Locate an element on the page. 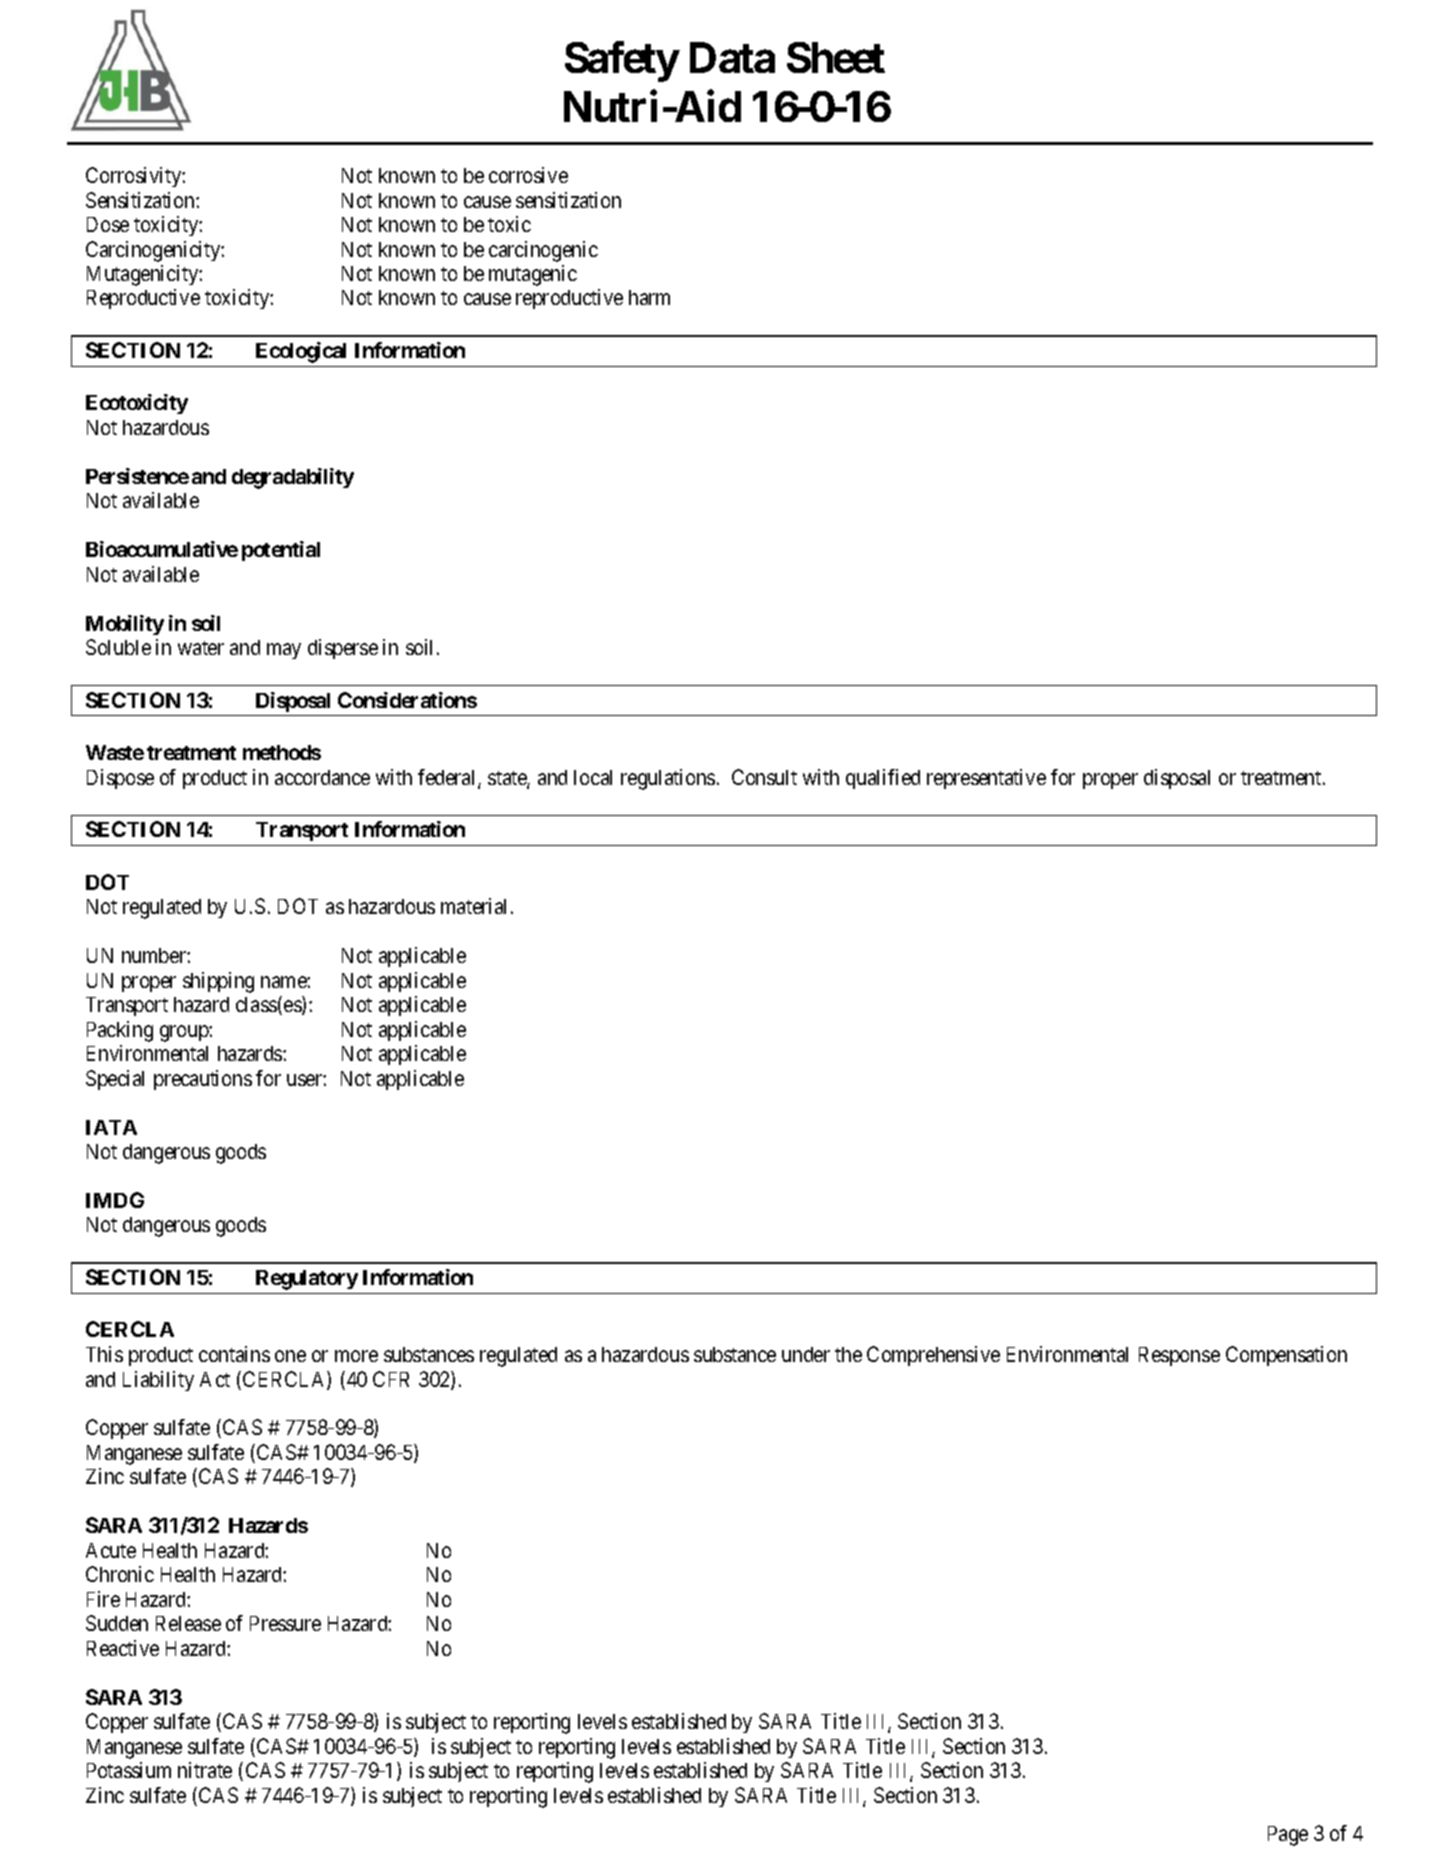 This document has width=1448, height=1873. Pressure is located at coordinates (285, 1623).
